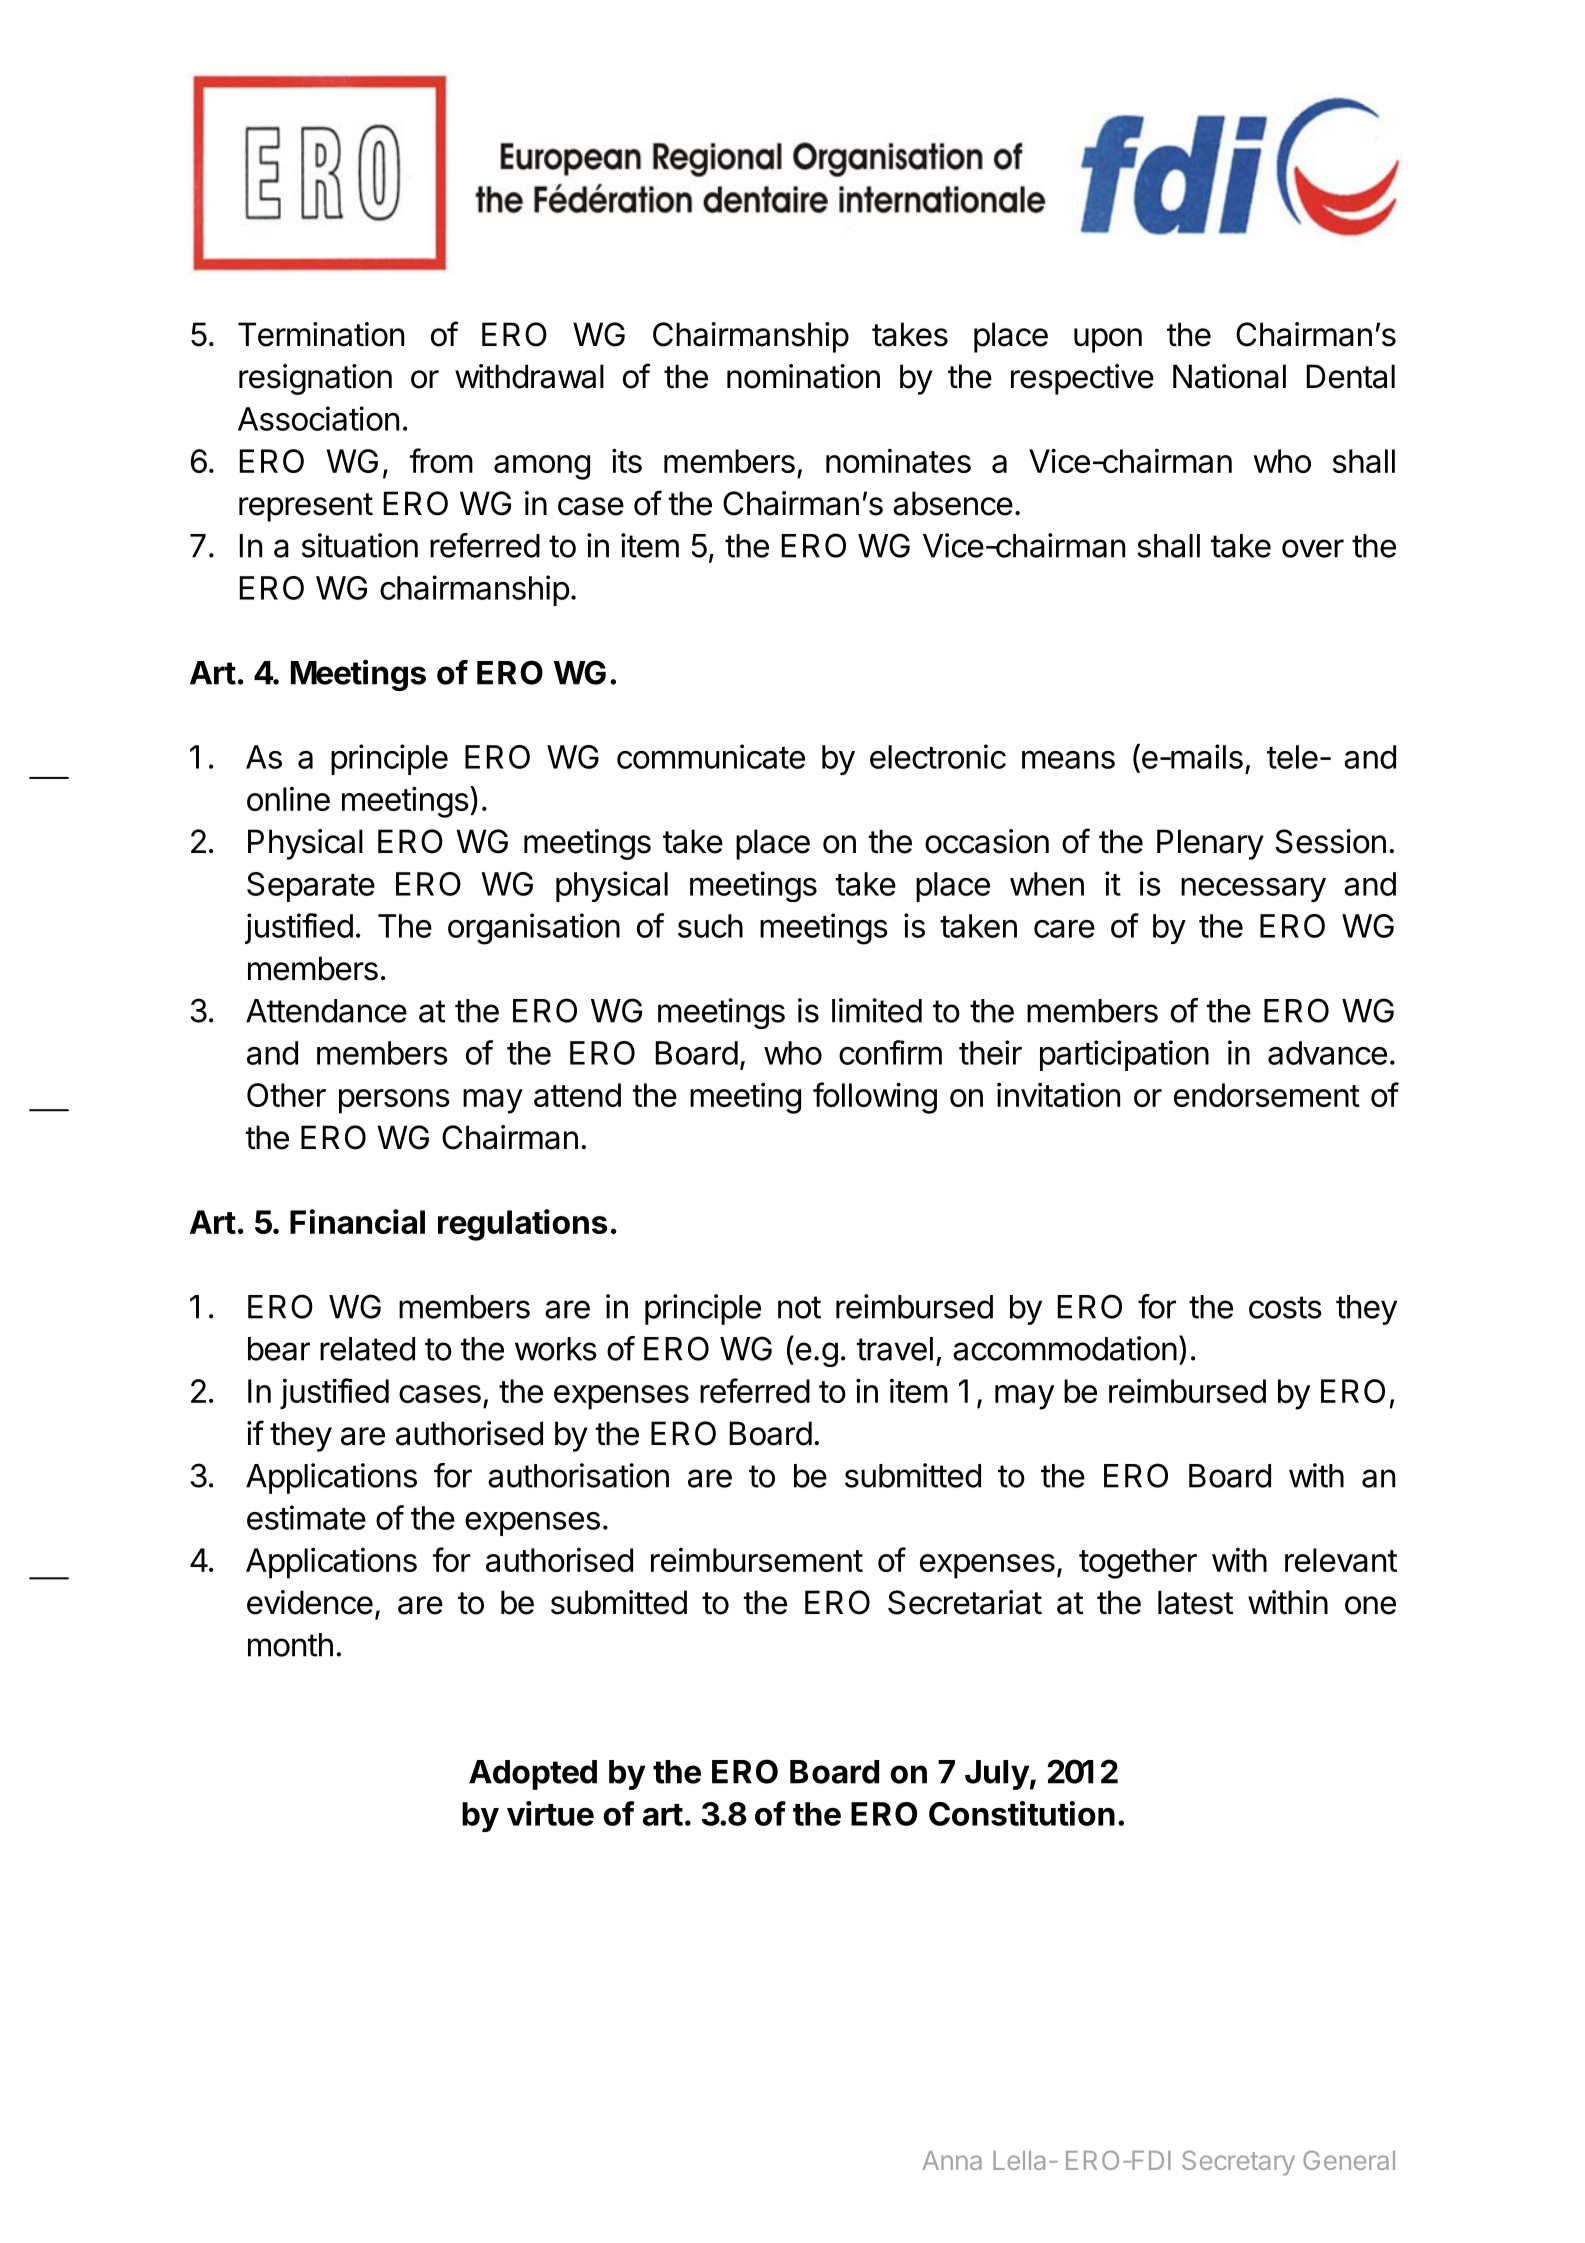  What do you see at coordinates (803, 376) in the screenshot?
I see `nomination` at bounding box center [803, 376].
